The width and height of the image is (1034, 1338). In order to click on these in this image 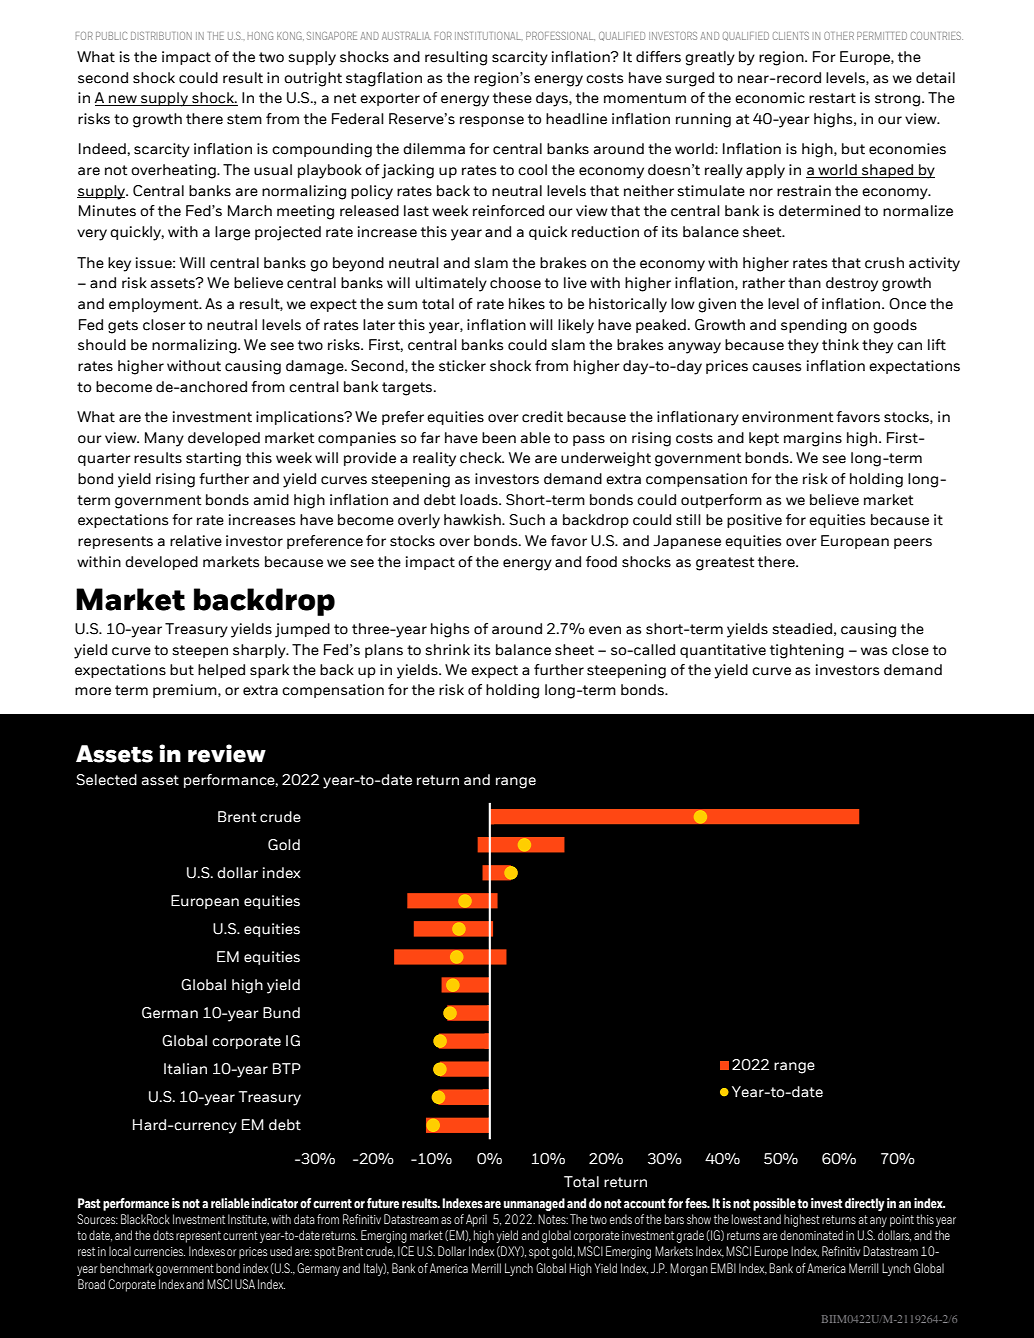, I will do `click(512, 98)`.
